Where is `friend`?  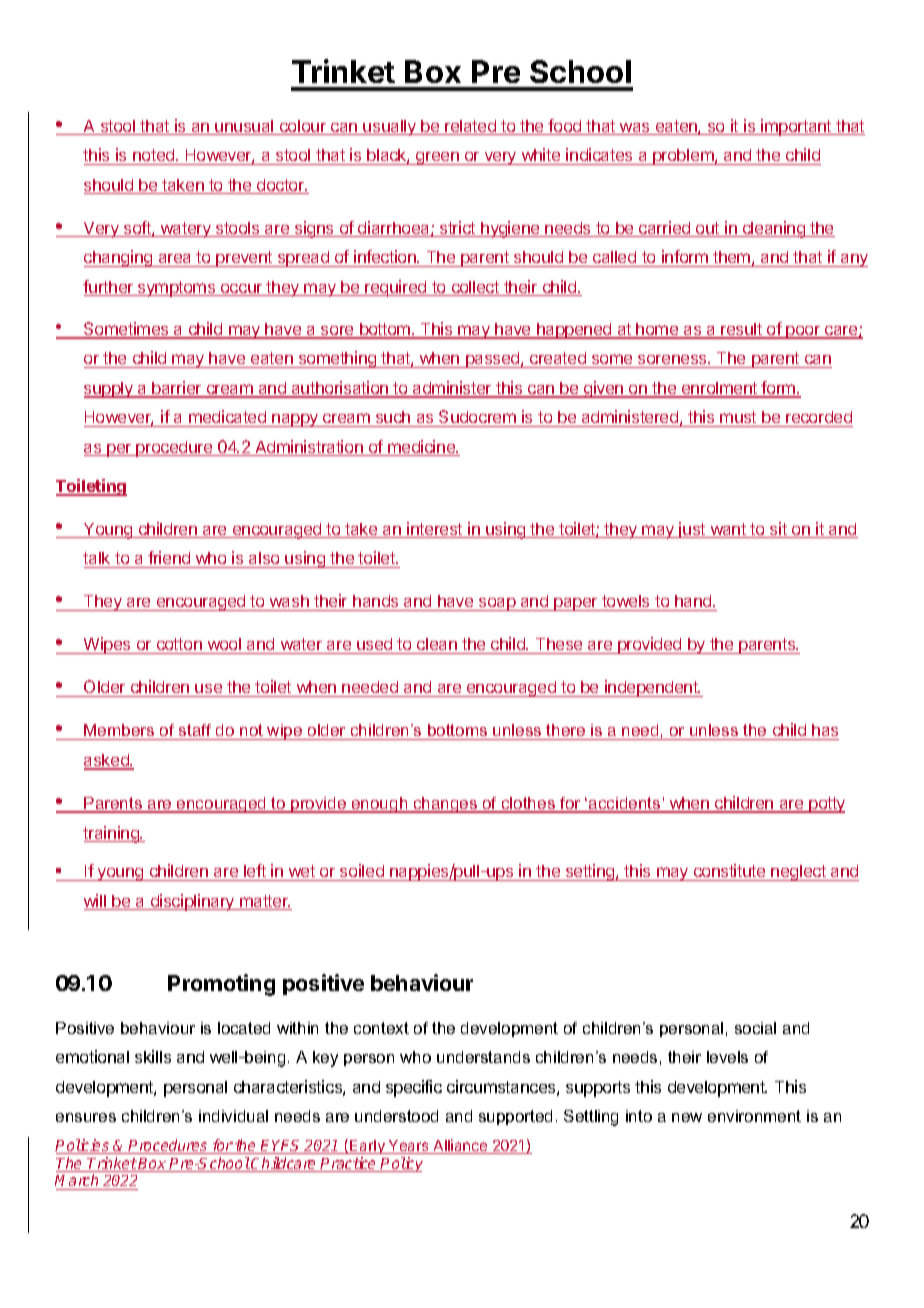 friend is located at coordinates (169, 557).
